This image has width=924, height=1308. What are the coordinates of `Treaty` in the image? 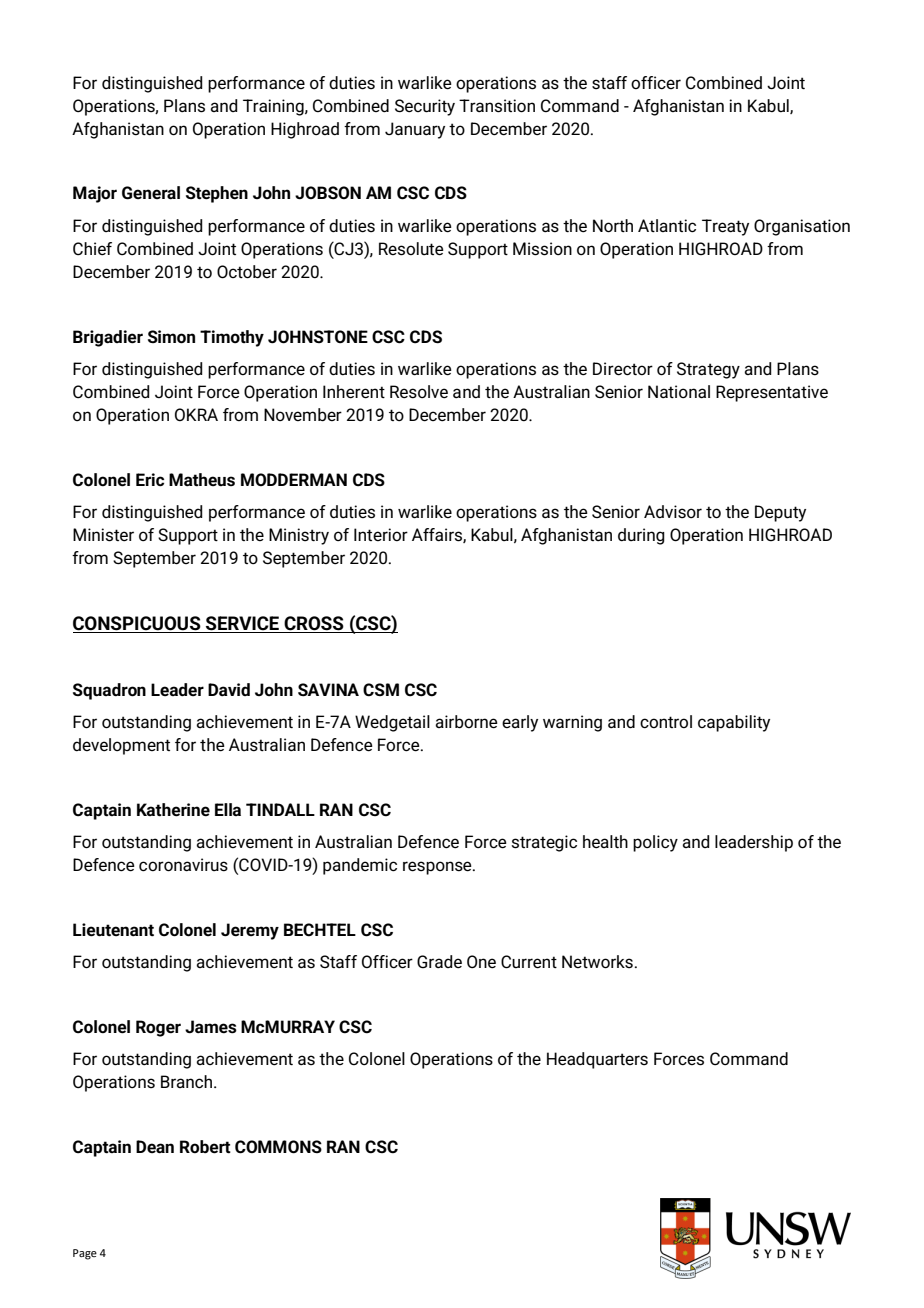 It's located at (725, 227).
